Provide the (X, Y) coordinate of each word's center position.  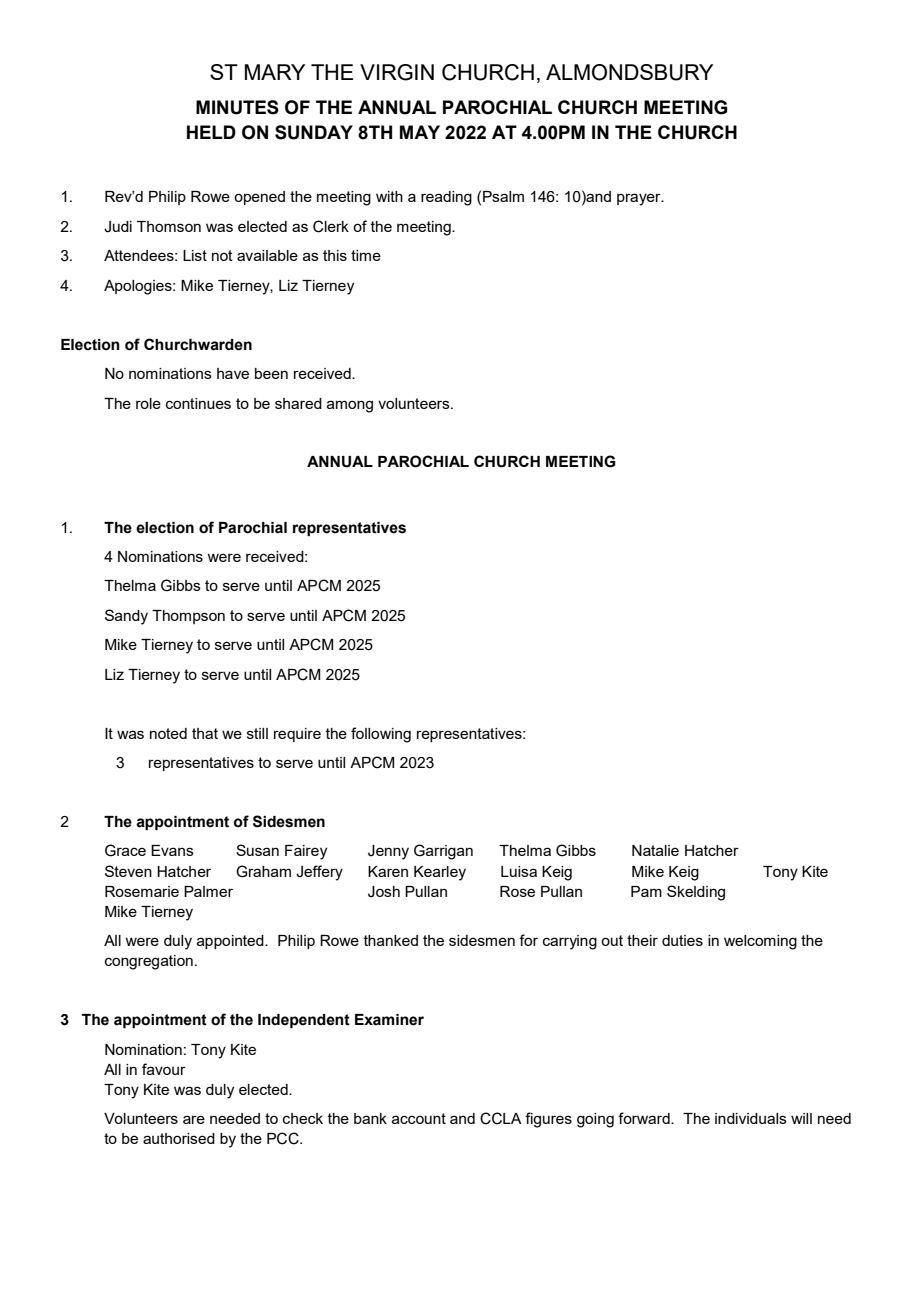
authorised (179, 1138)
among (350, 406)
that (205, 733)
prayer (640, 199)
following (381, 735)
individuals (751, 1118)
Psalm (503, 196)
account (419, 1118)
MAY (420, 132)
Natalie (655, 850)
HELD (211, 132)
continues (198, 403)
